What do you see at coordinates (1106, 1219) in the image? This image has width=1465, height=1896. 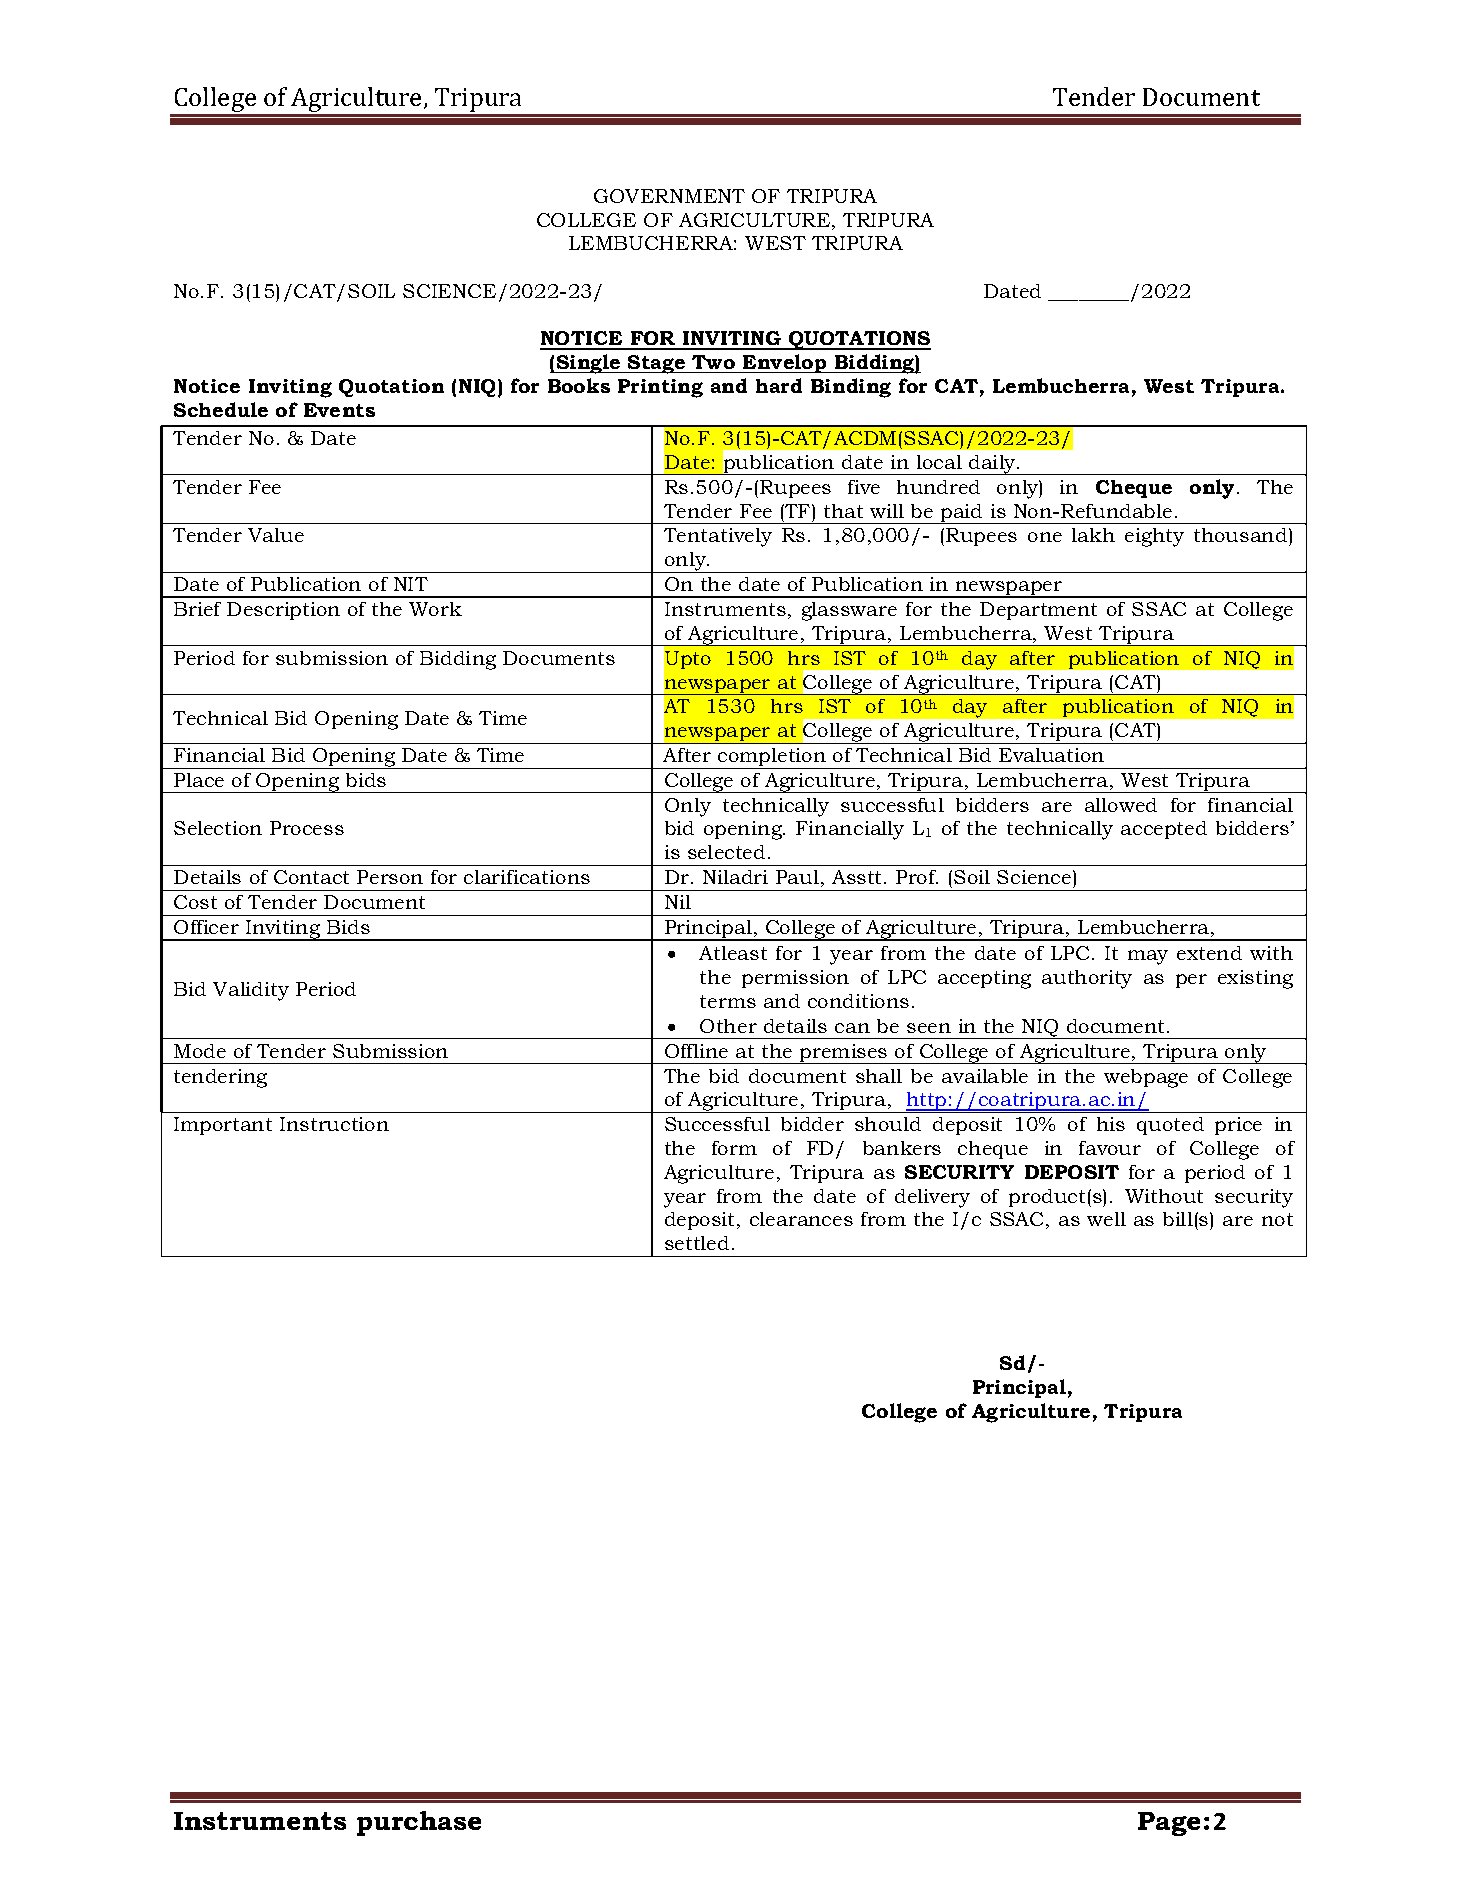 I see `well` at bounding box center [1106, 1219].
